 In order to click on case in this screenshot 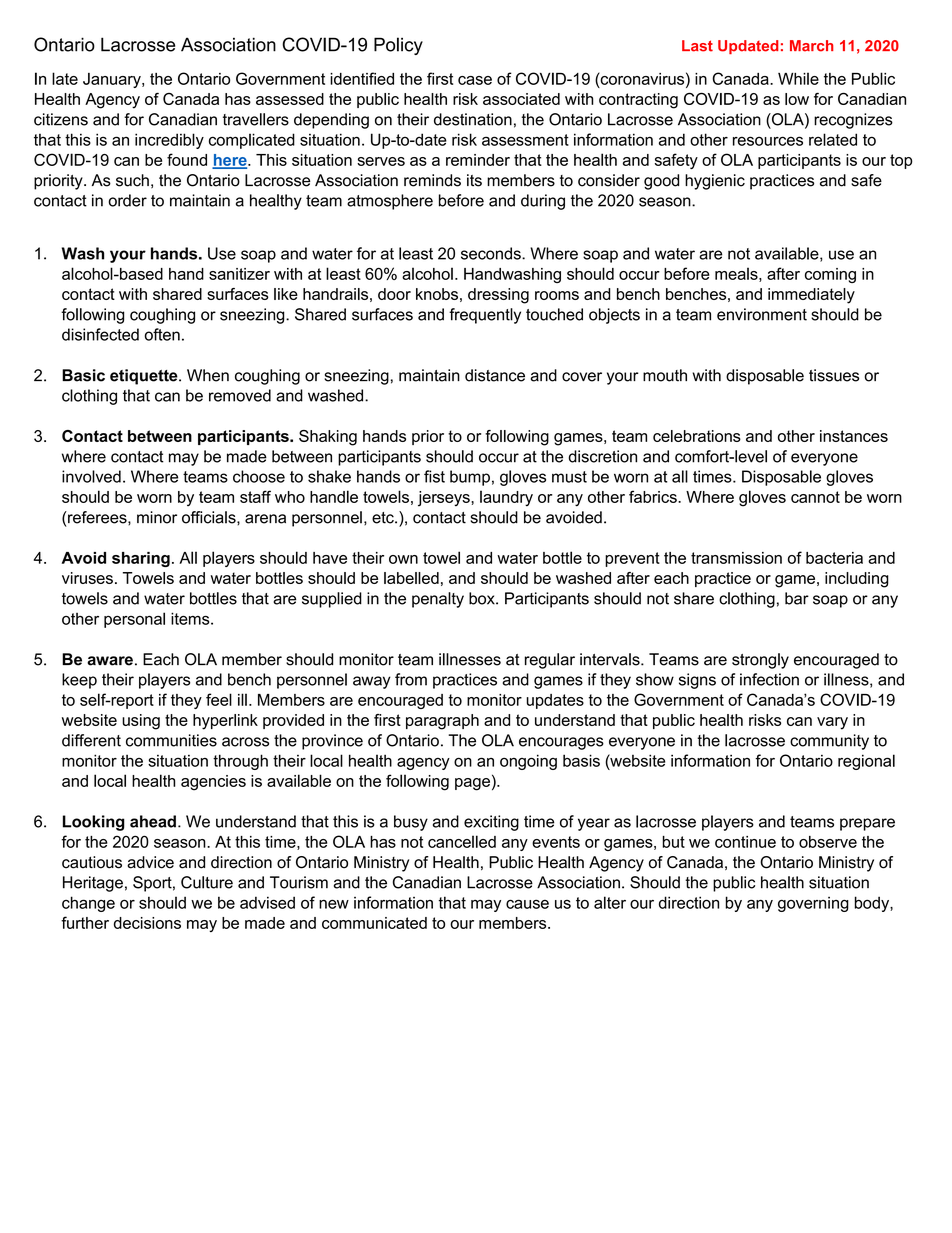, I will do `click(475, 80)`.
